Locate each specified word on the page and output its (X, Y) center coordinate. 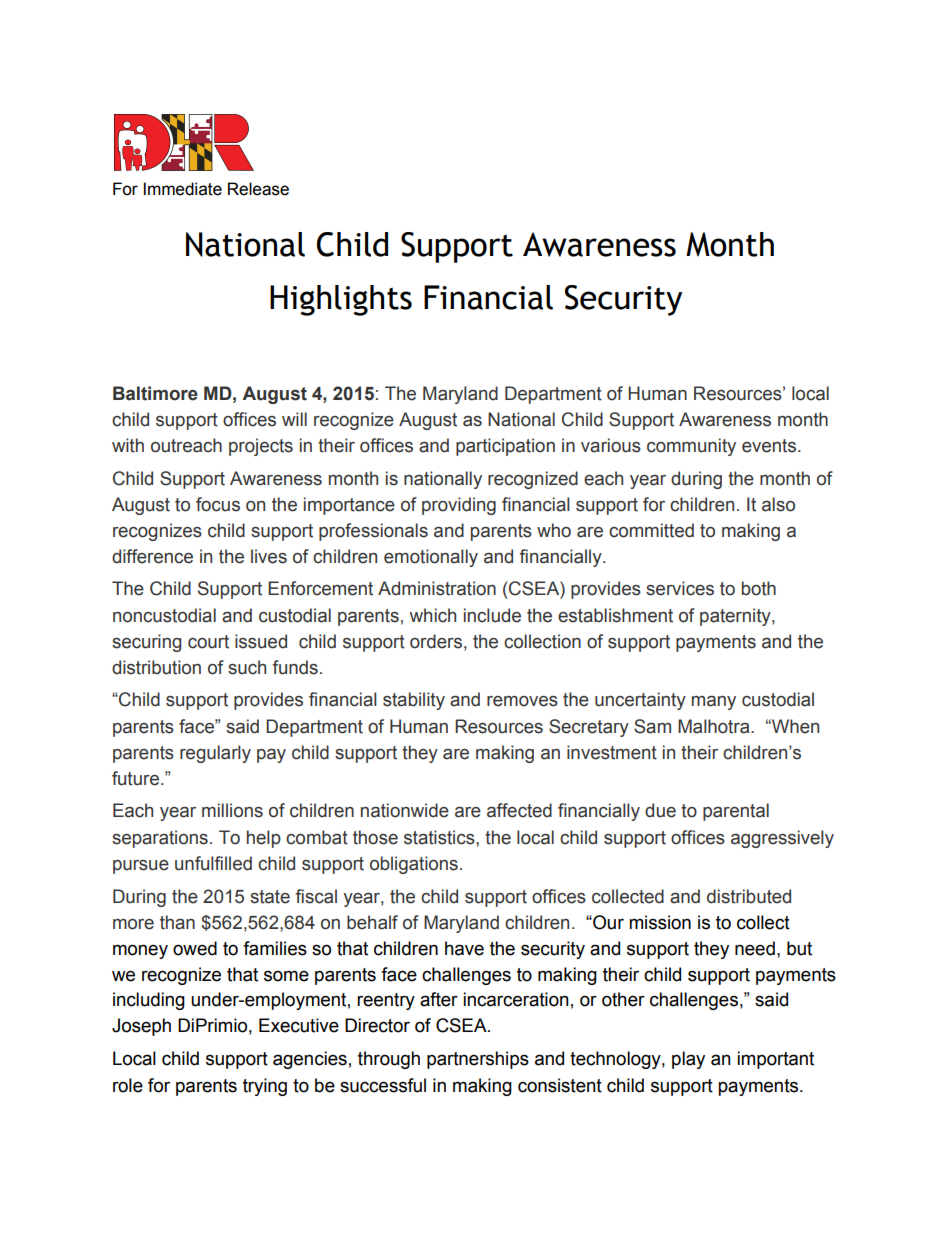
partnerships (478, 1060)
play (688, 1060)
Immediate (183, 189)
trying (265, 1087)
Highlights (341, 300)
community (691, 447)
